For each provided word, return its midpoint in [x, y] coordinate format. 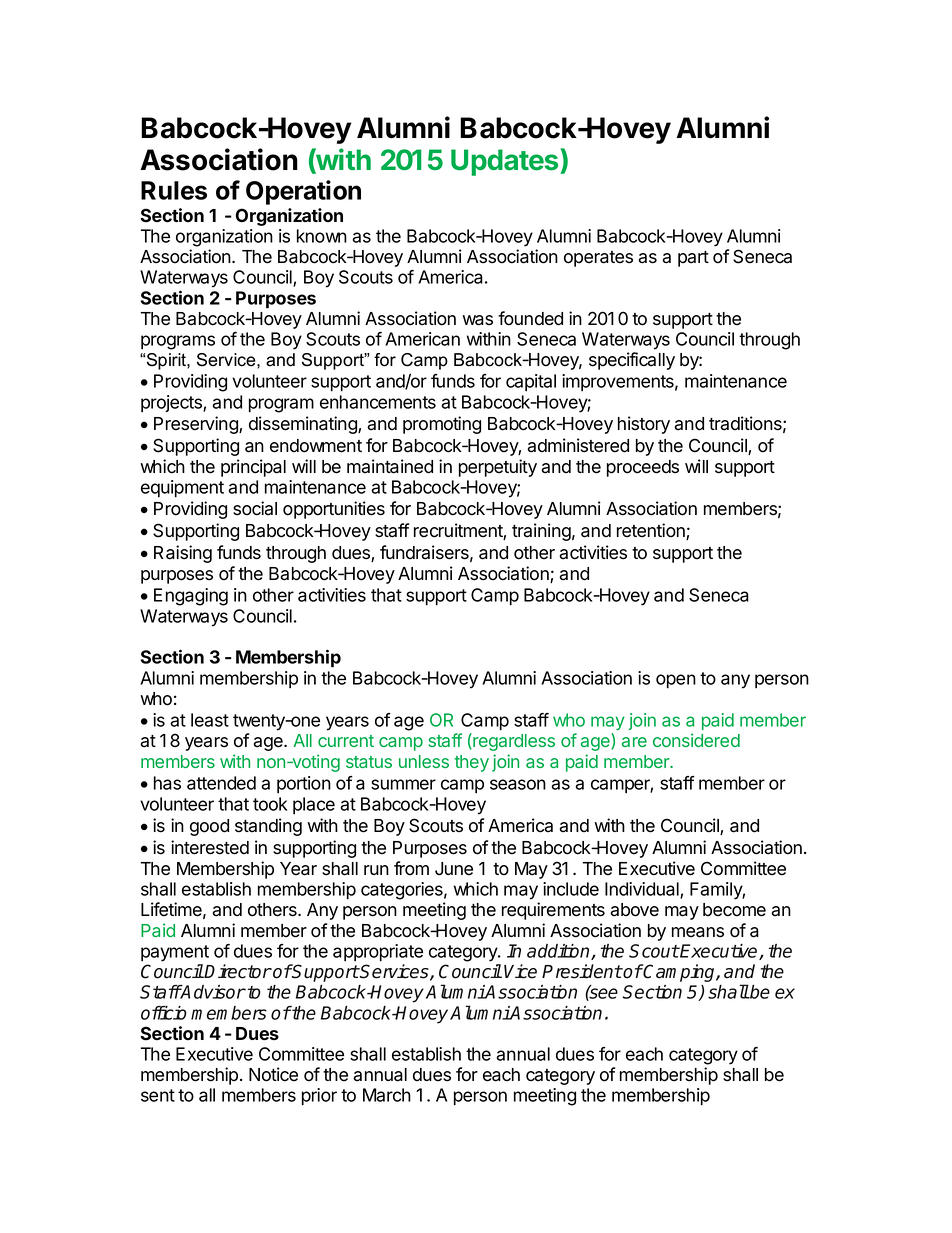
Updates [506, 162]
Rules [174, 190]
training [541, 532]
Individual [643, 890]
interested [210, 847]
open [676, 681]
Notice [273, 1074]
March [387, 1095]
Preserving [197, 425]
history [644, 425]
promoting [442, 425]
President [582, 971]
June [454, 869]
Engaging [191, 597]
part [693, 259]
